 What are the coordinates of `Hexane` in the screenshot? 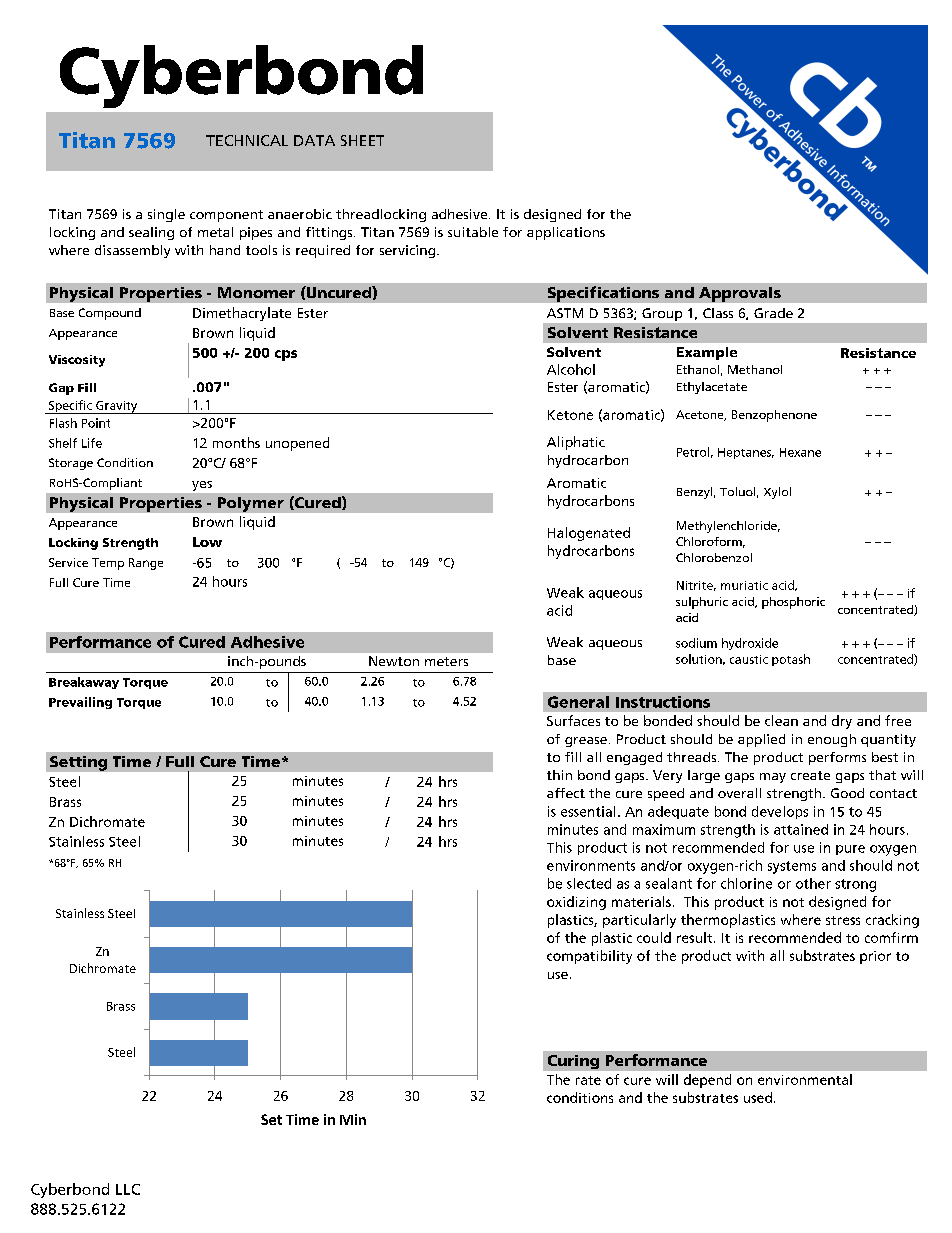 It's located at (800, 452).
